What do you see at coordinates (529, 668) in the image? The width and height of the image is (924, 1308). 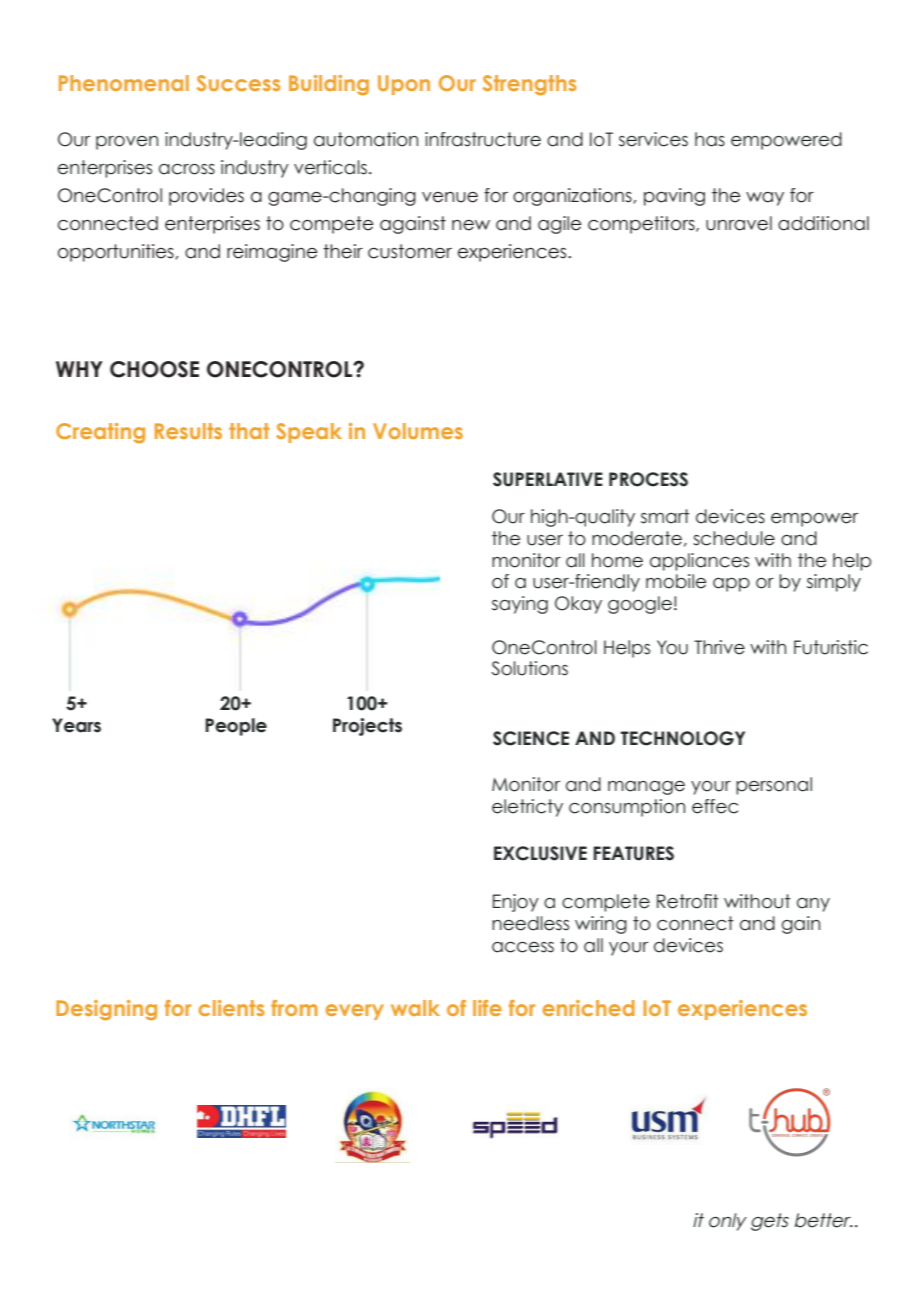 I see `Solutions` at bounding box center [529, 668].
